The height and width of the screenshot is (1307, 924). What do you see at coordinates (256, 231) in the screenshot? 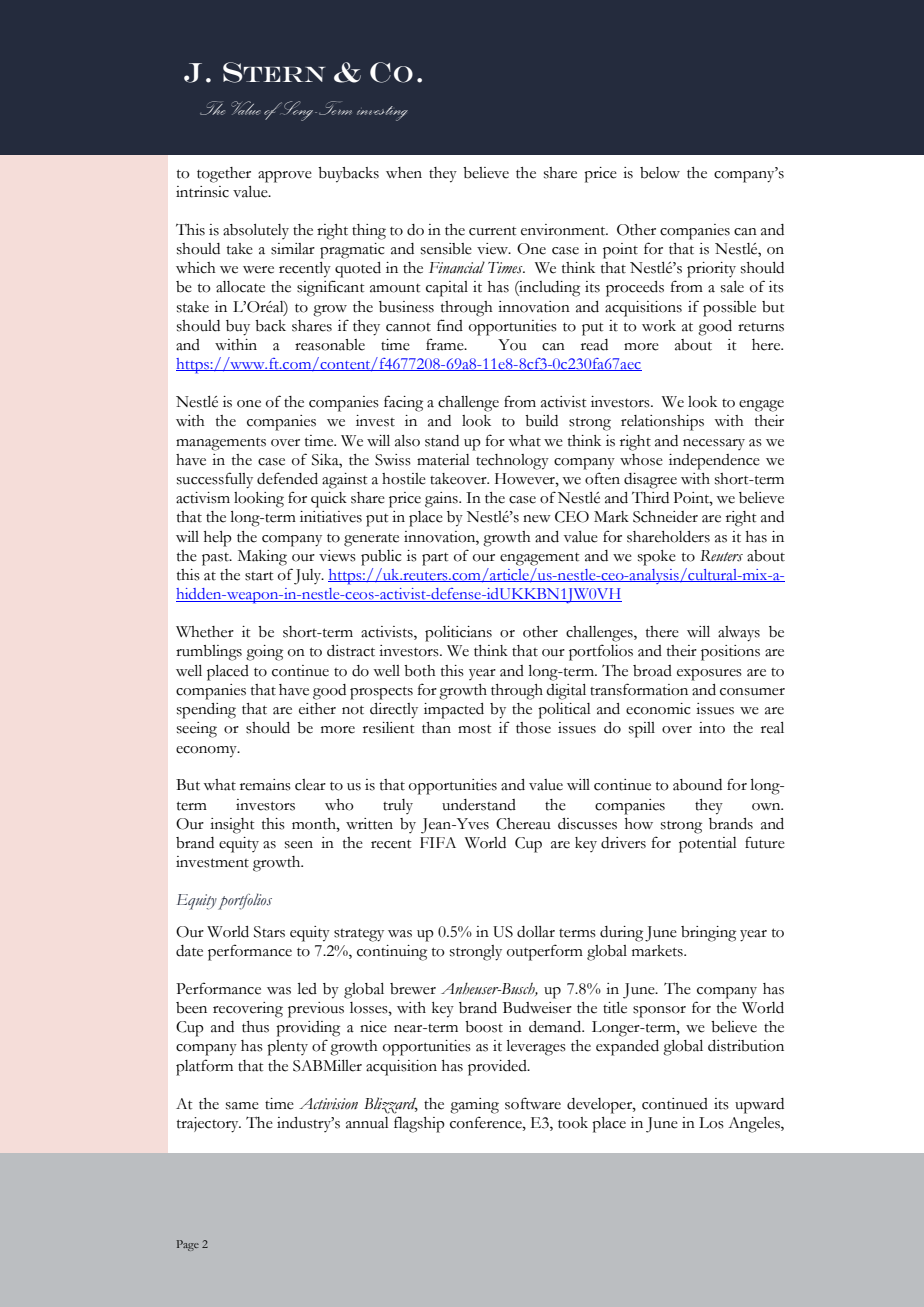
I see `absolutely` at bounding box center [256, 231].
